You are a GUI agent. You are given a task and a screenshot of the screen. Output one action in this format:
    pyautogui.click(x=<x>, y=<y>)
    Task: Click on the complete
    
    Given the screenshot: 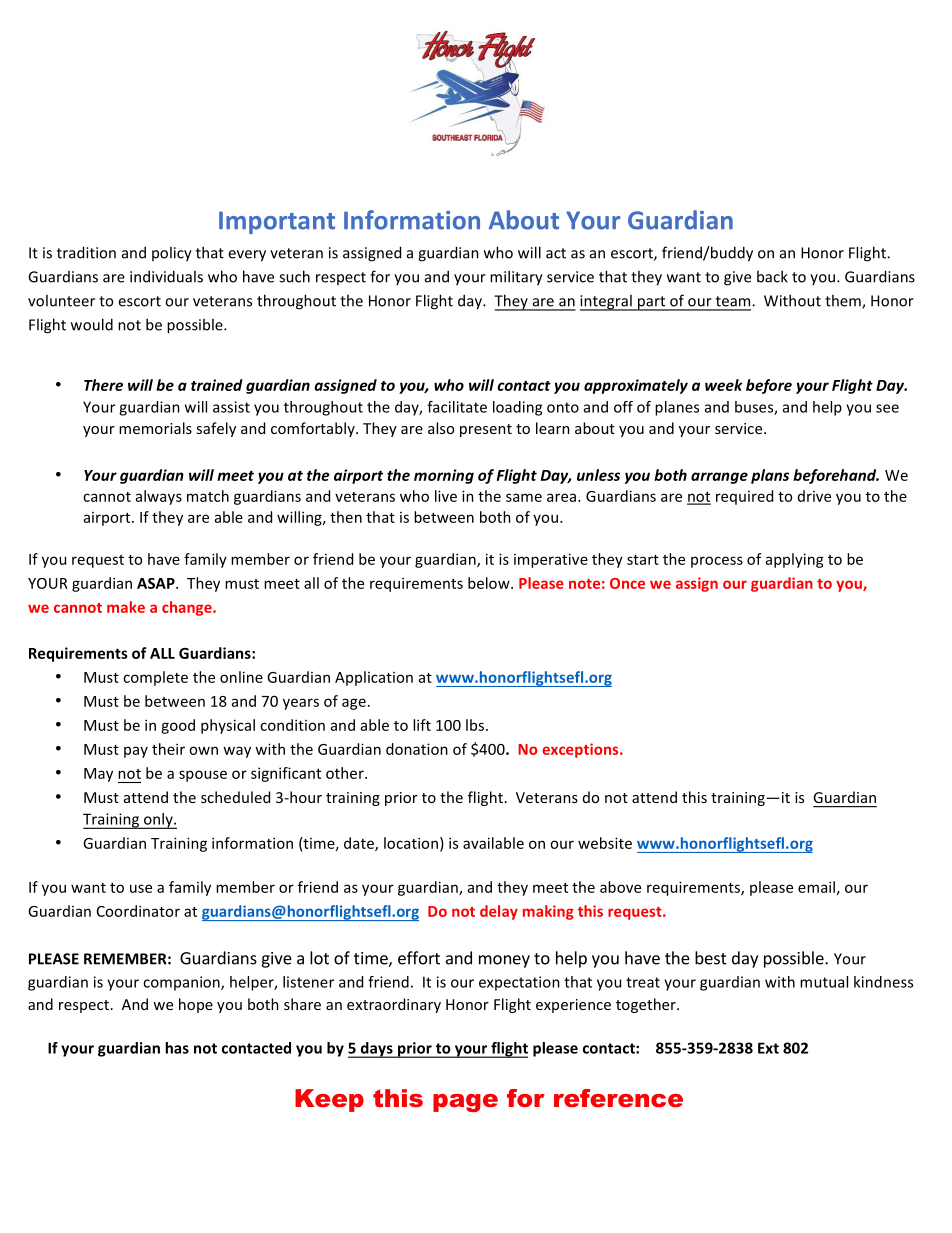 What is the action you would take?
    pyautogui.click(x=155, y=678)
